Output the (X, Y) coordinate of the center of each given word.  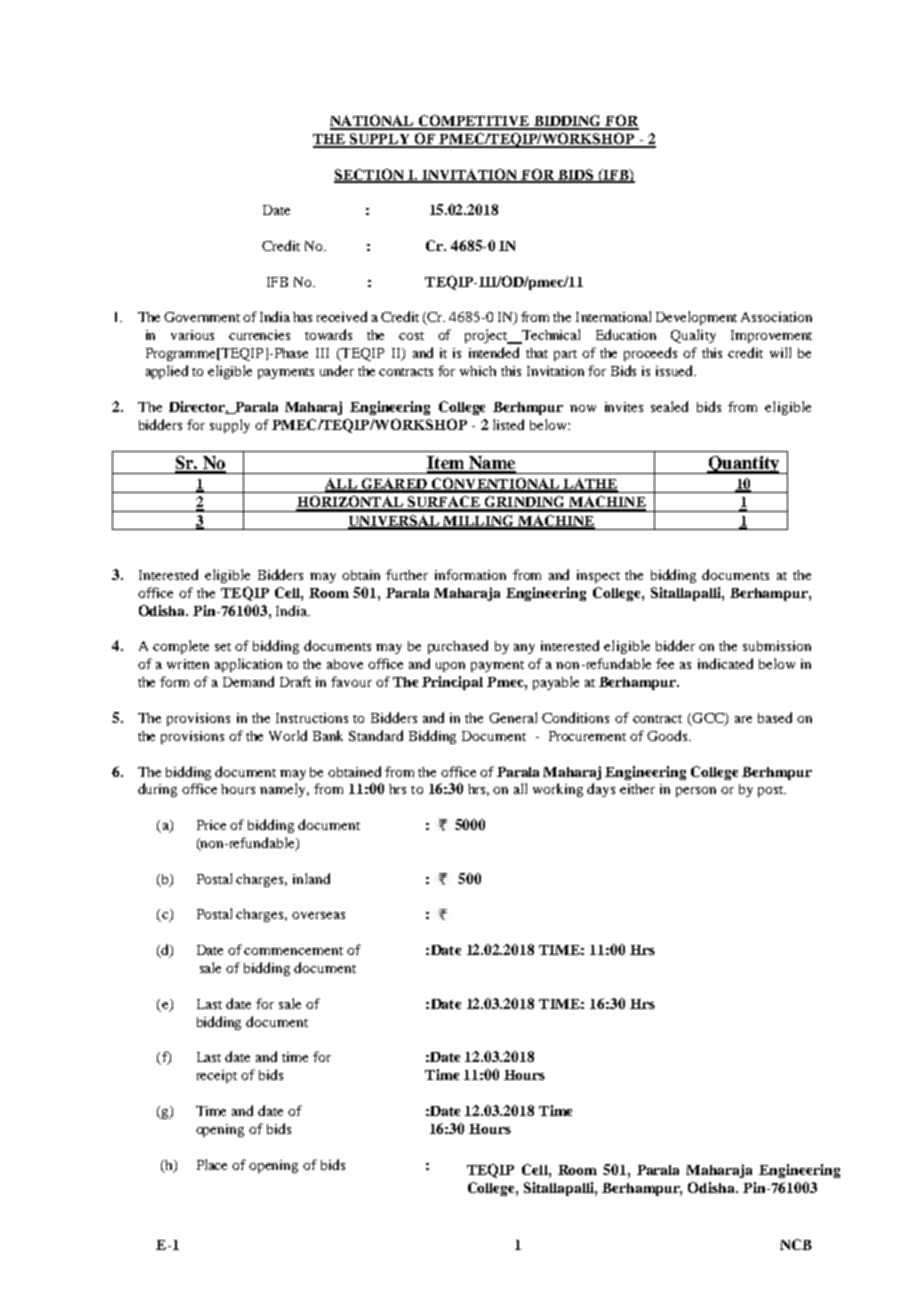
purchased (458, 647)
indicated (725, 663)
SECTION (370, 175)
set (223, 647)
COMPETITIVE (474, 122)
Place (212, 1164)
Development (696, 318)
